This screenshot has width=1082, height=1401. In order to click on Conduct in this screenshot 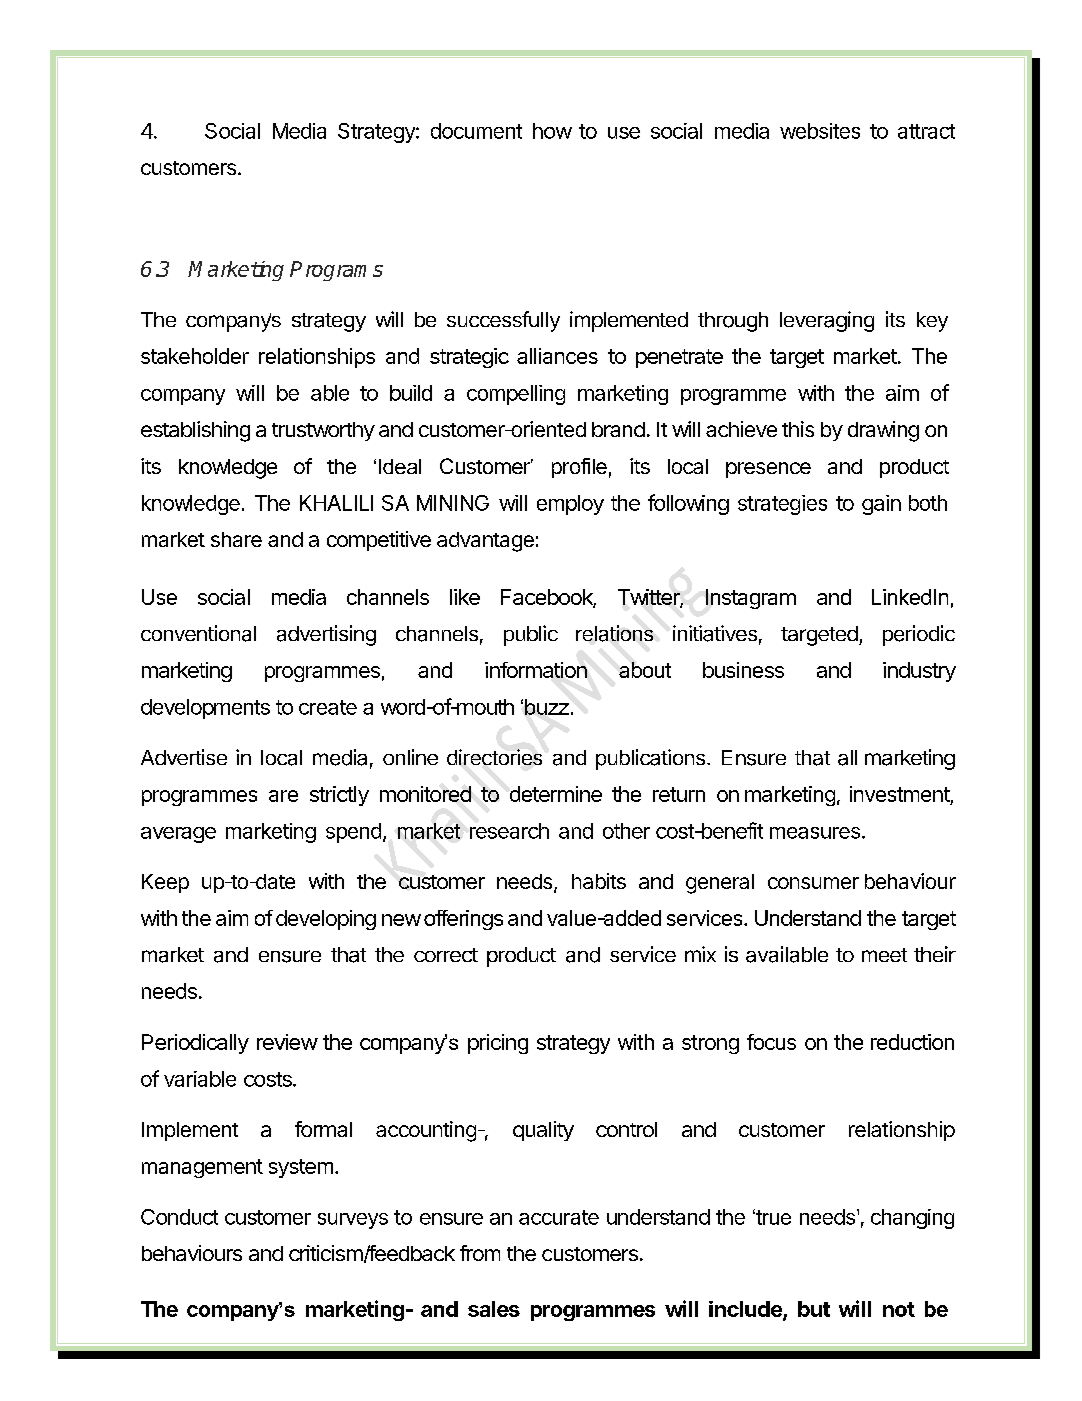, I will do `click(179, 1217)`.
